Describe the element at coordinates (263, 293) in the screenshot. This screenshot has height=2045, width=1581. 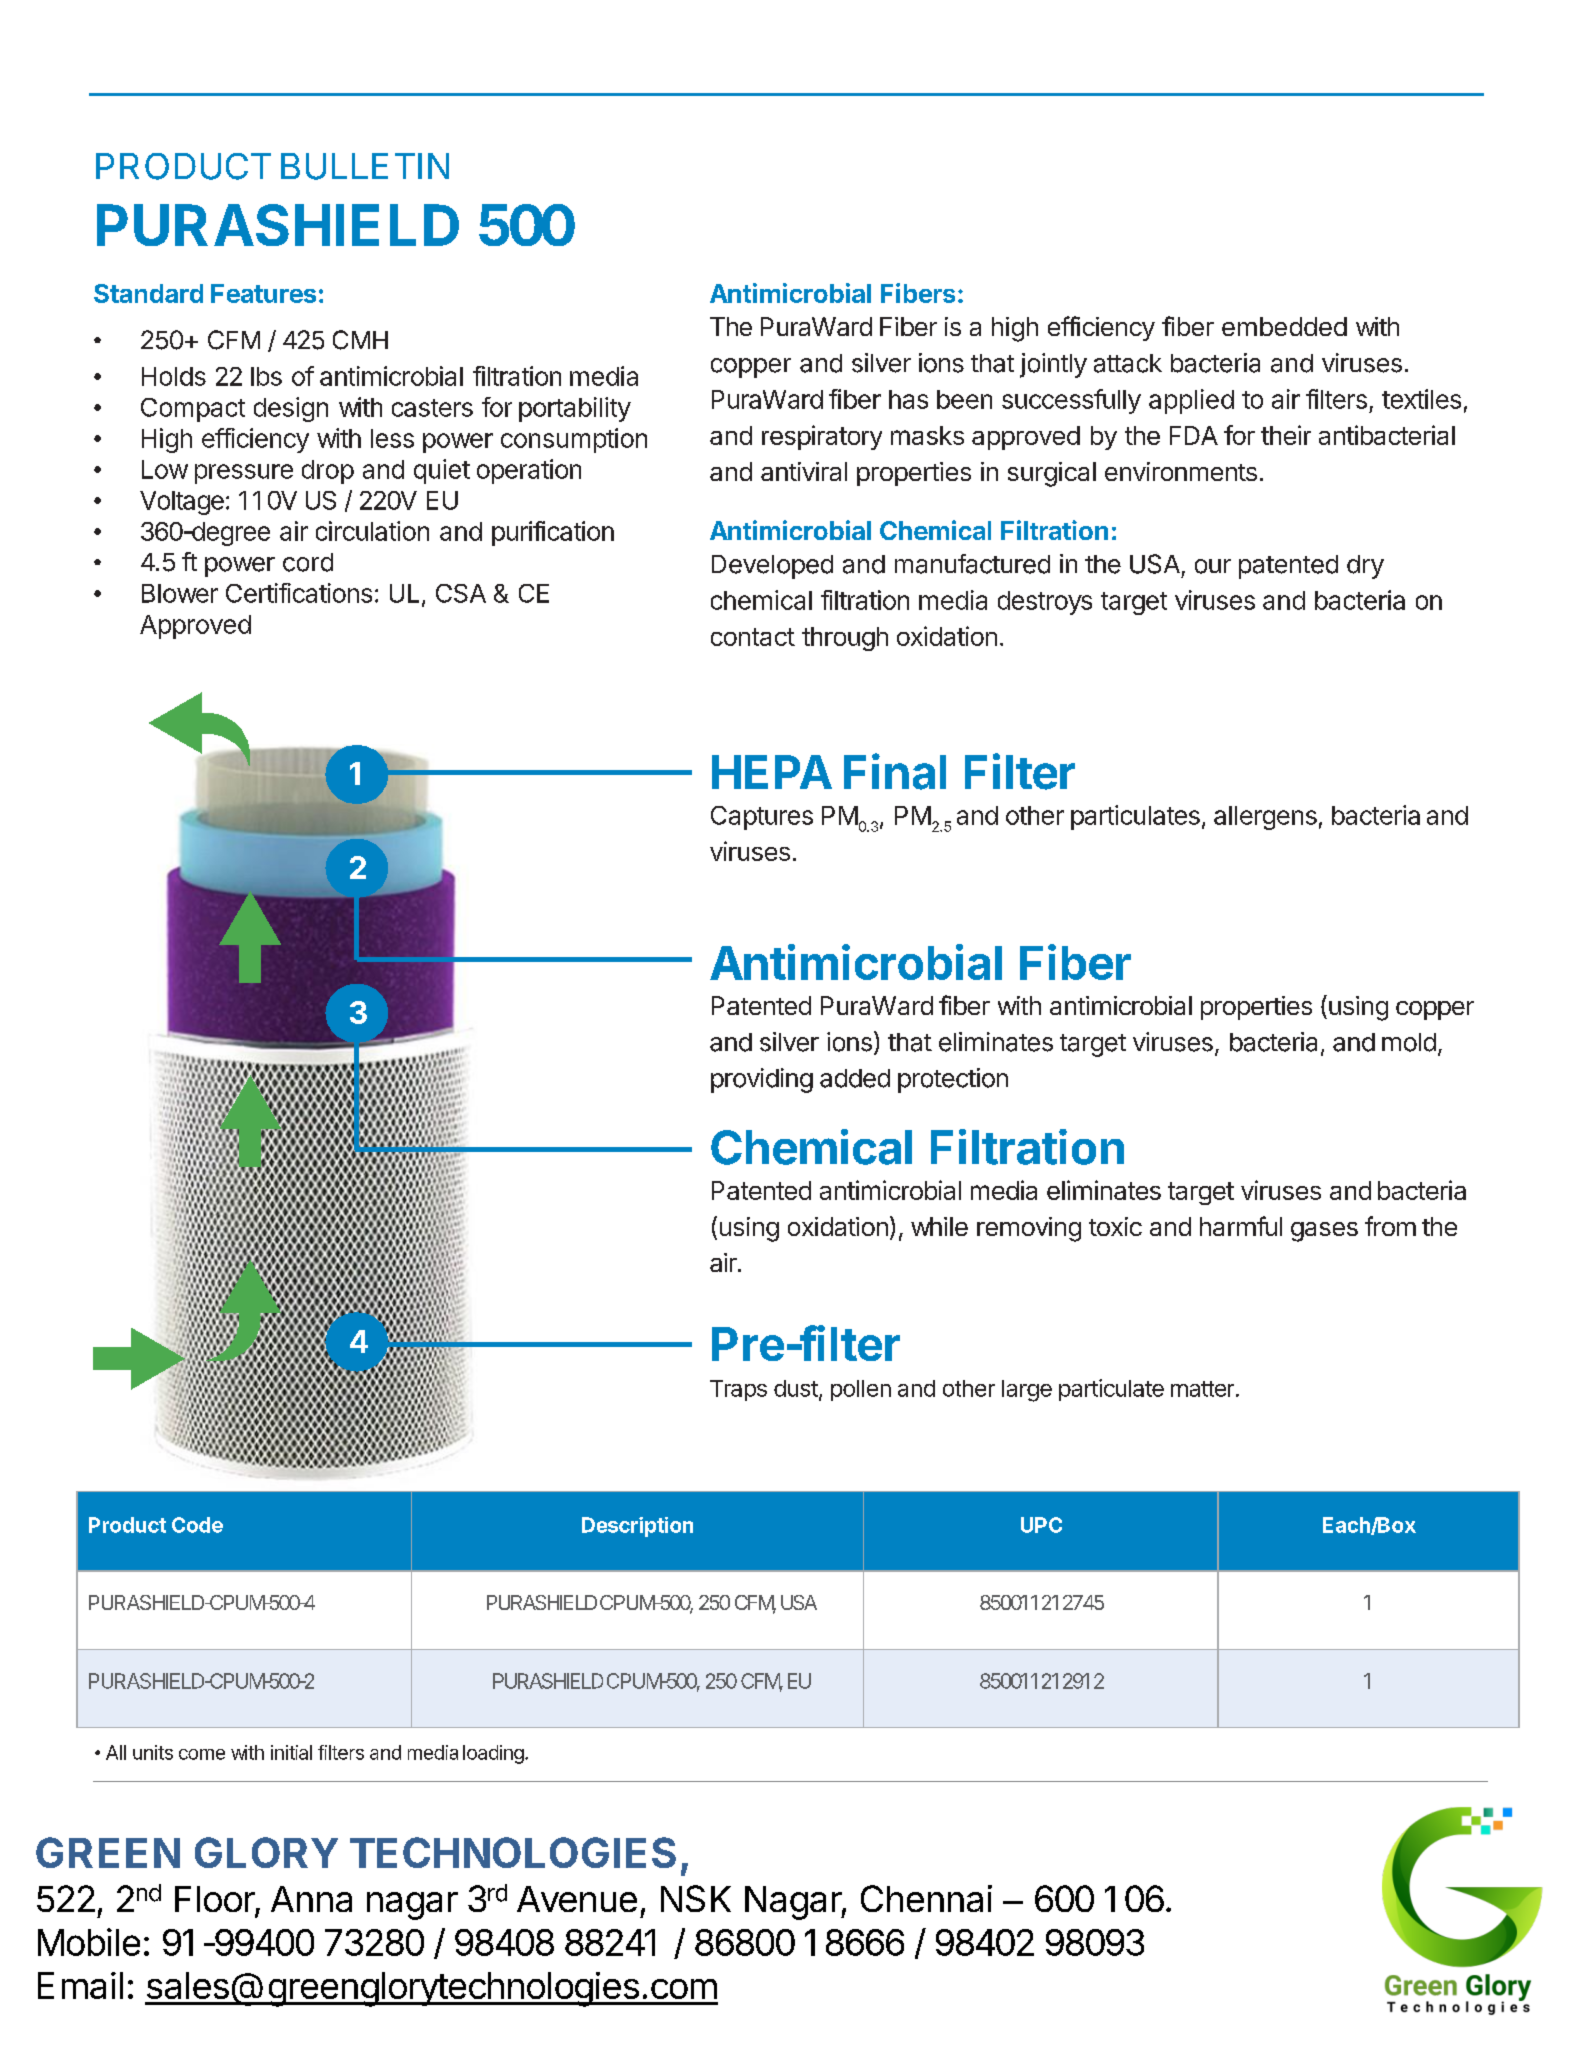
I see `Features` at that location.
